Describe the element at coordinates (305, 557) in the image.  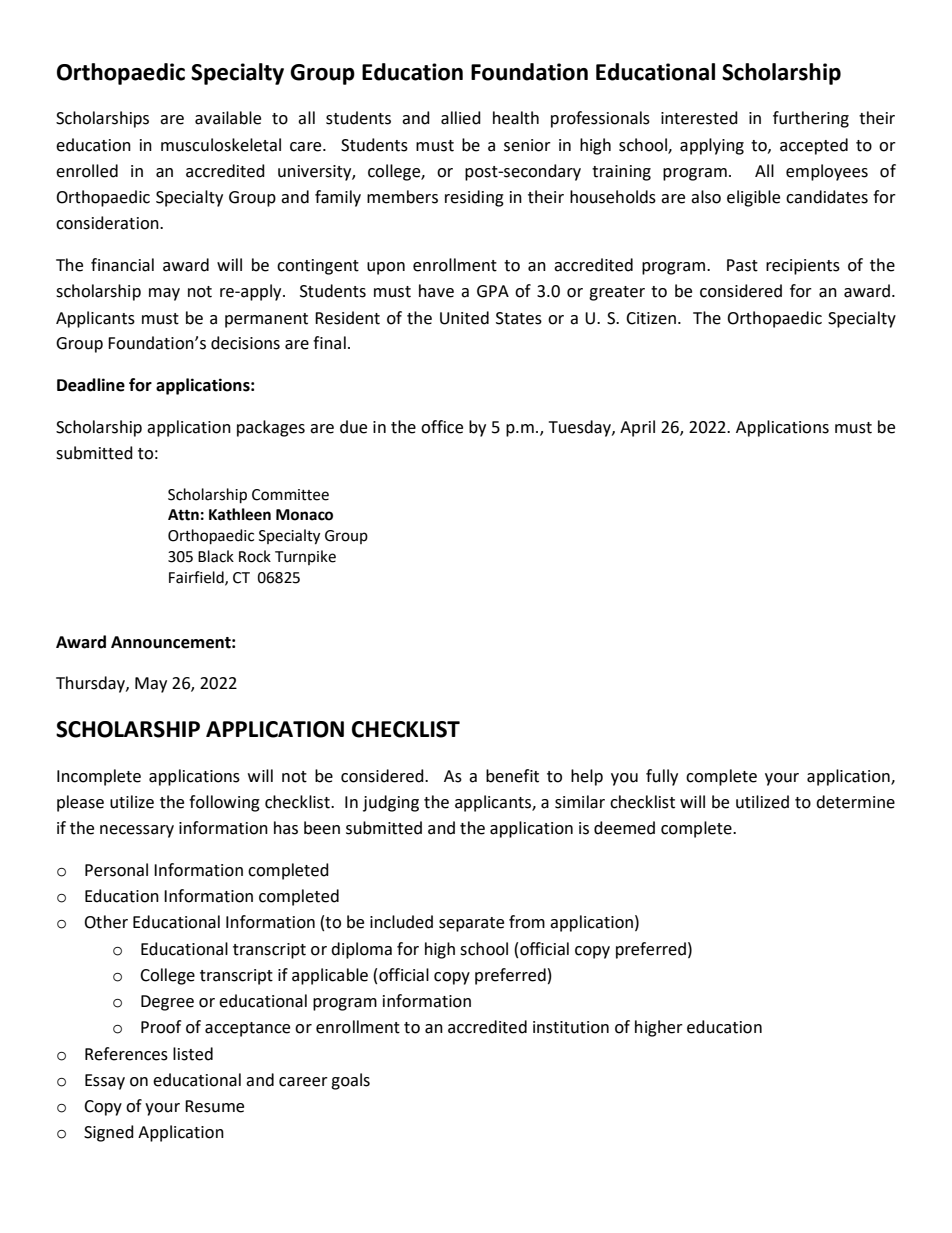
I see `Turnpike` at that location.
